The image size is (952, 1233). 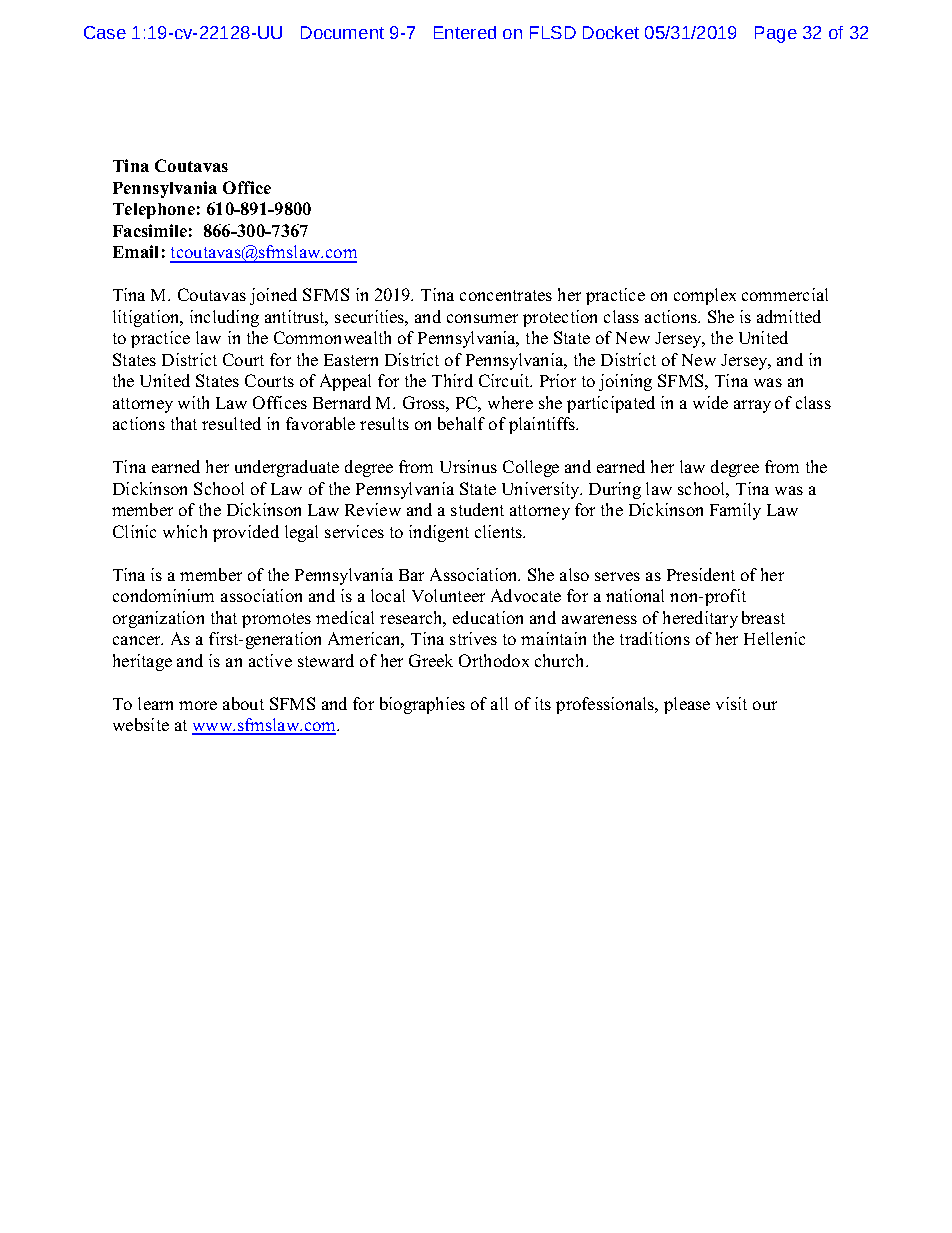 I want to click on Case, so click(x=105, y=32).
